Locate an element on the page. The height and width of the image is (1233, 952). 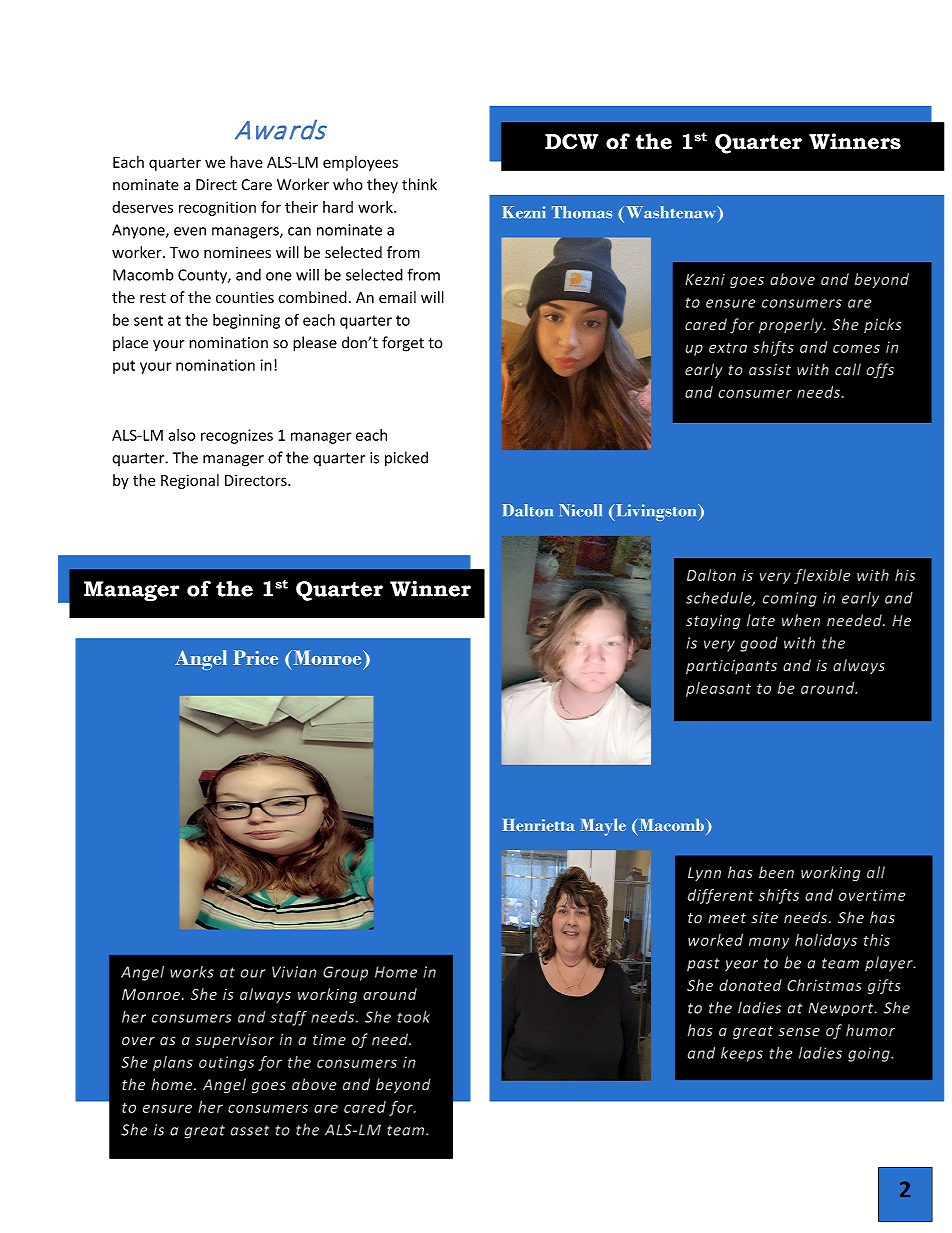
properly is located at coordinates (792, 325).
